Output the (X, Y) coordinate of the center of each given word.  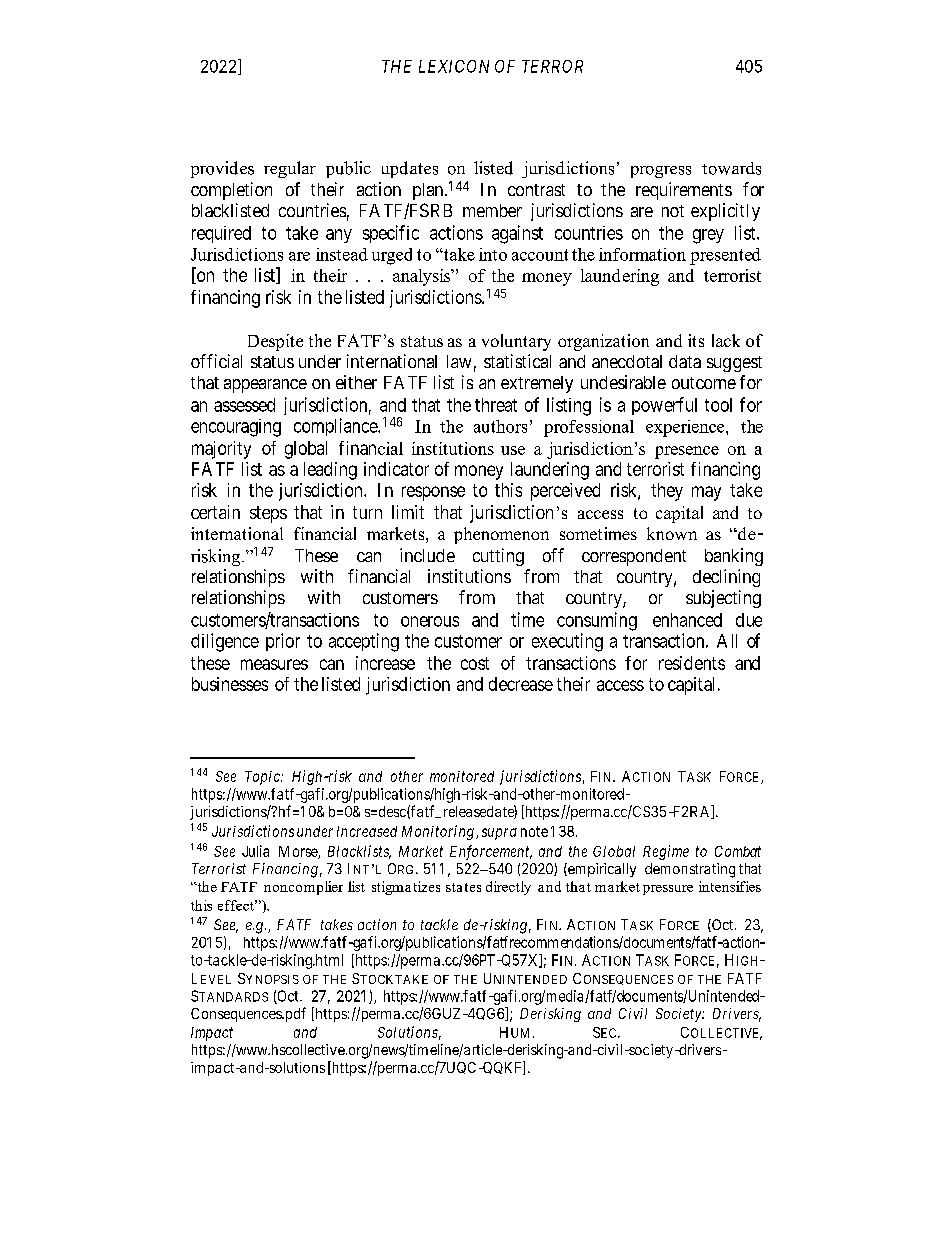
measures (274, 664)
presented (725, 256)
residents (692, 663)
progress (661, 172)
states (463, 887)
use (513, 450)
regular (290, 169)
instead (342, 254)
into (493, 254)
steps (268, 514)
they (667, 492)
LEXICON (454, 66)
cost (475, 663)
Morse (299, 852)
